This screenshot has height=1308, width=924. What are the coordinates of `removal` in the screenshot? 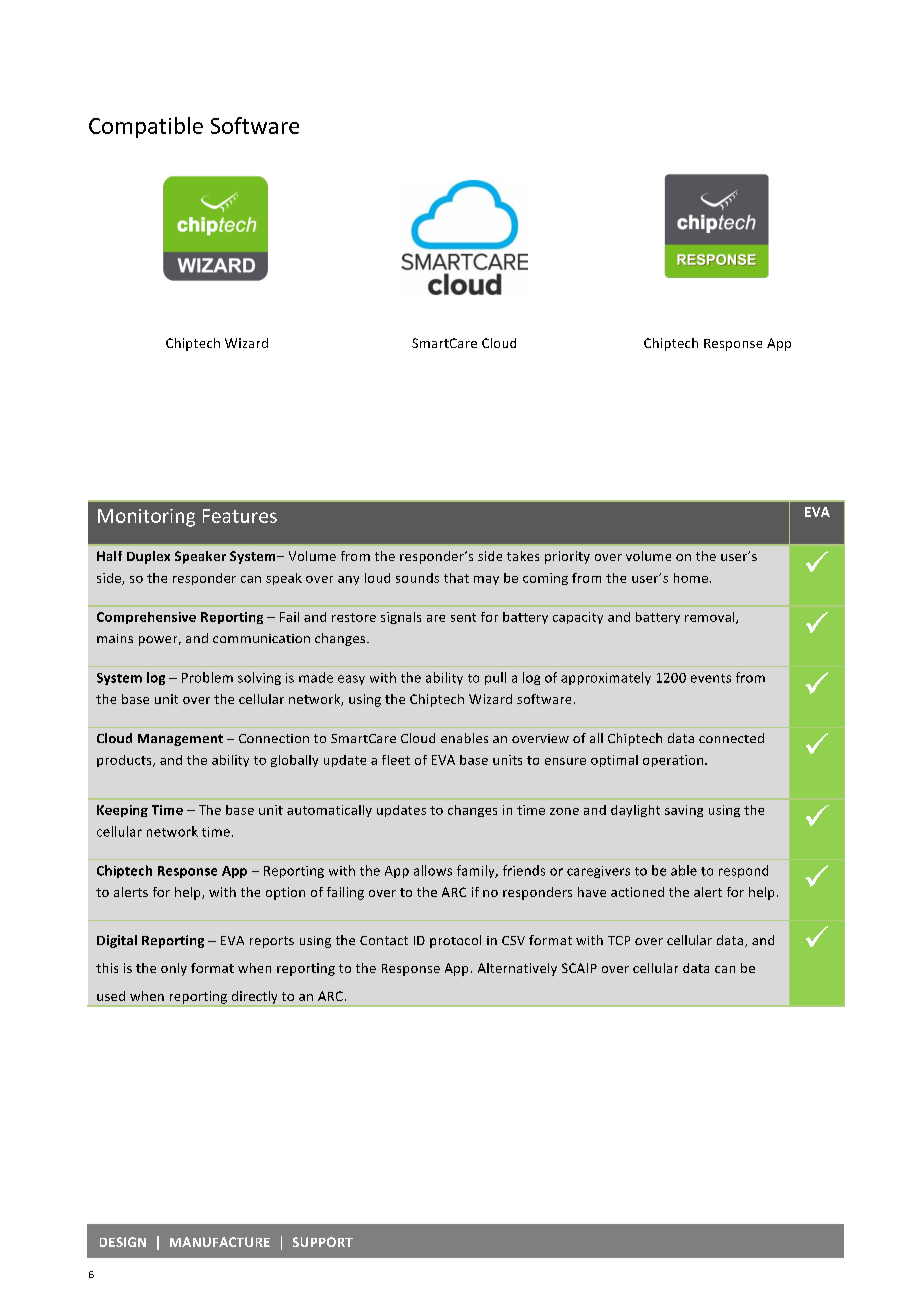 It's located at (711, 618).
